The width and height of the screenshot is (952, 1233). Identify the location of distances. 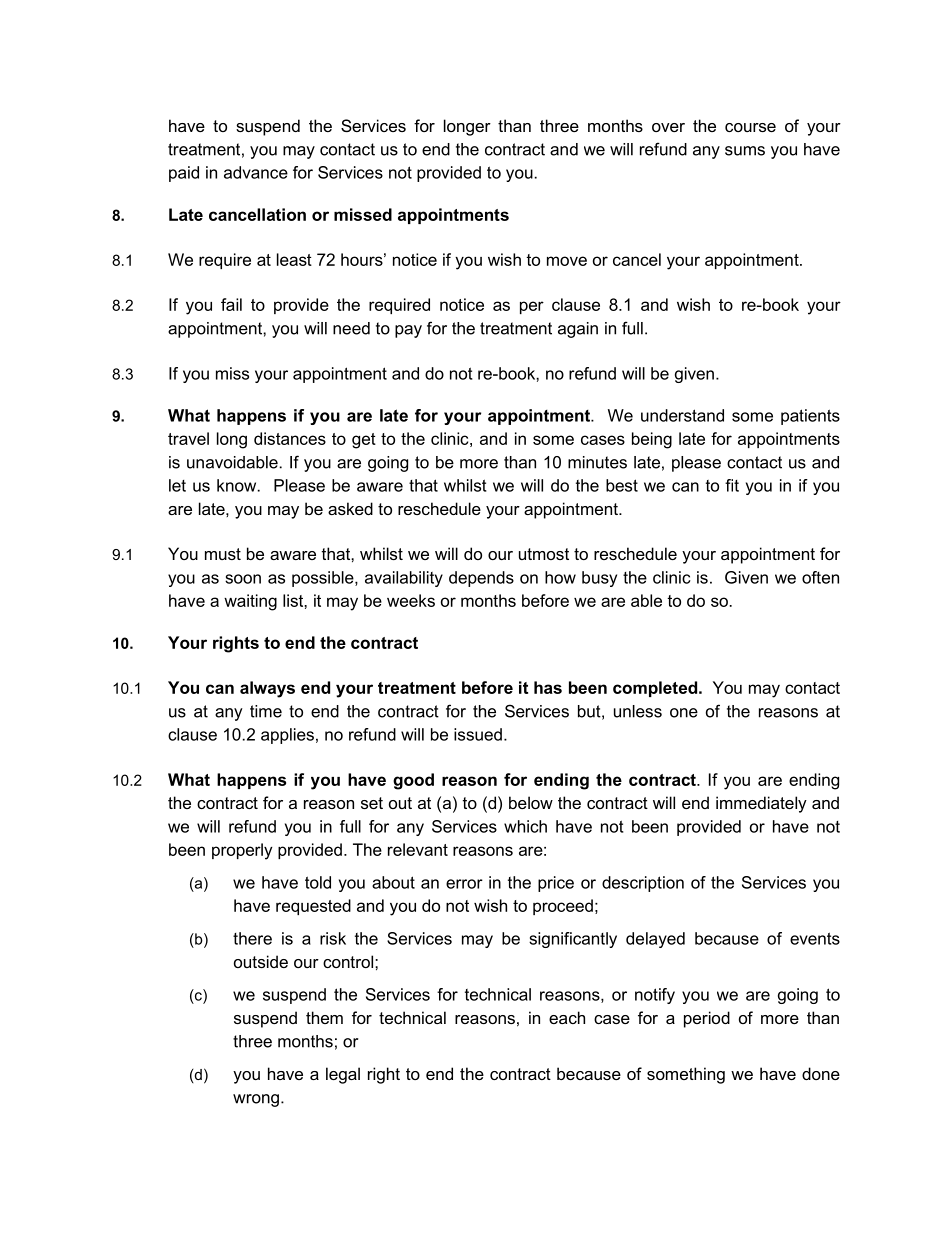
(290, 438).
